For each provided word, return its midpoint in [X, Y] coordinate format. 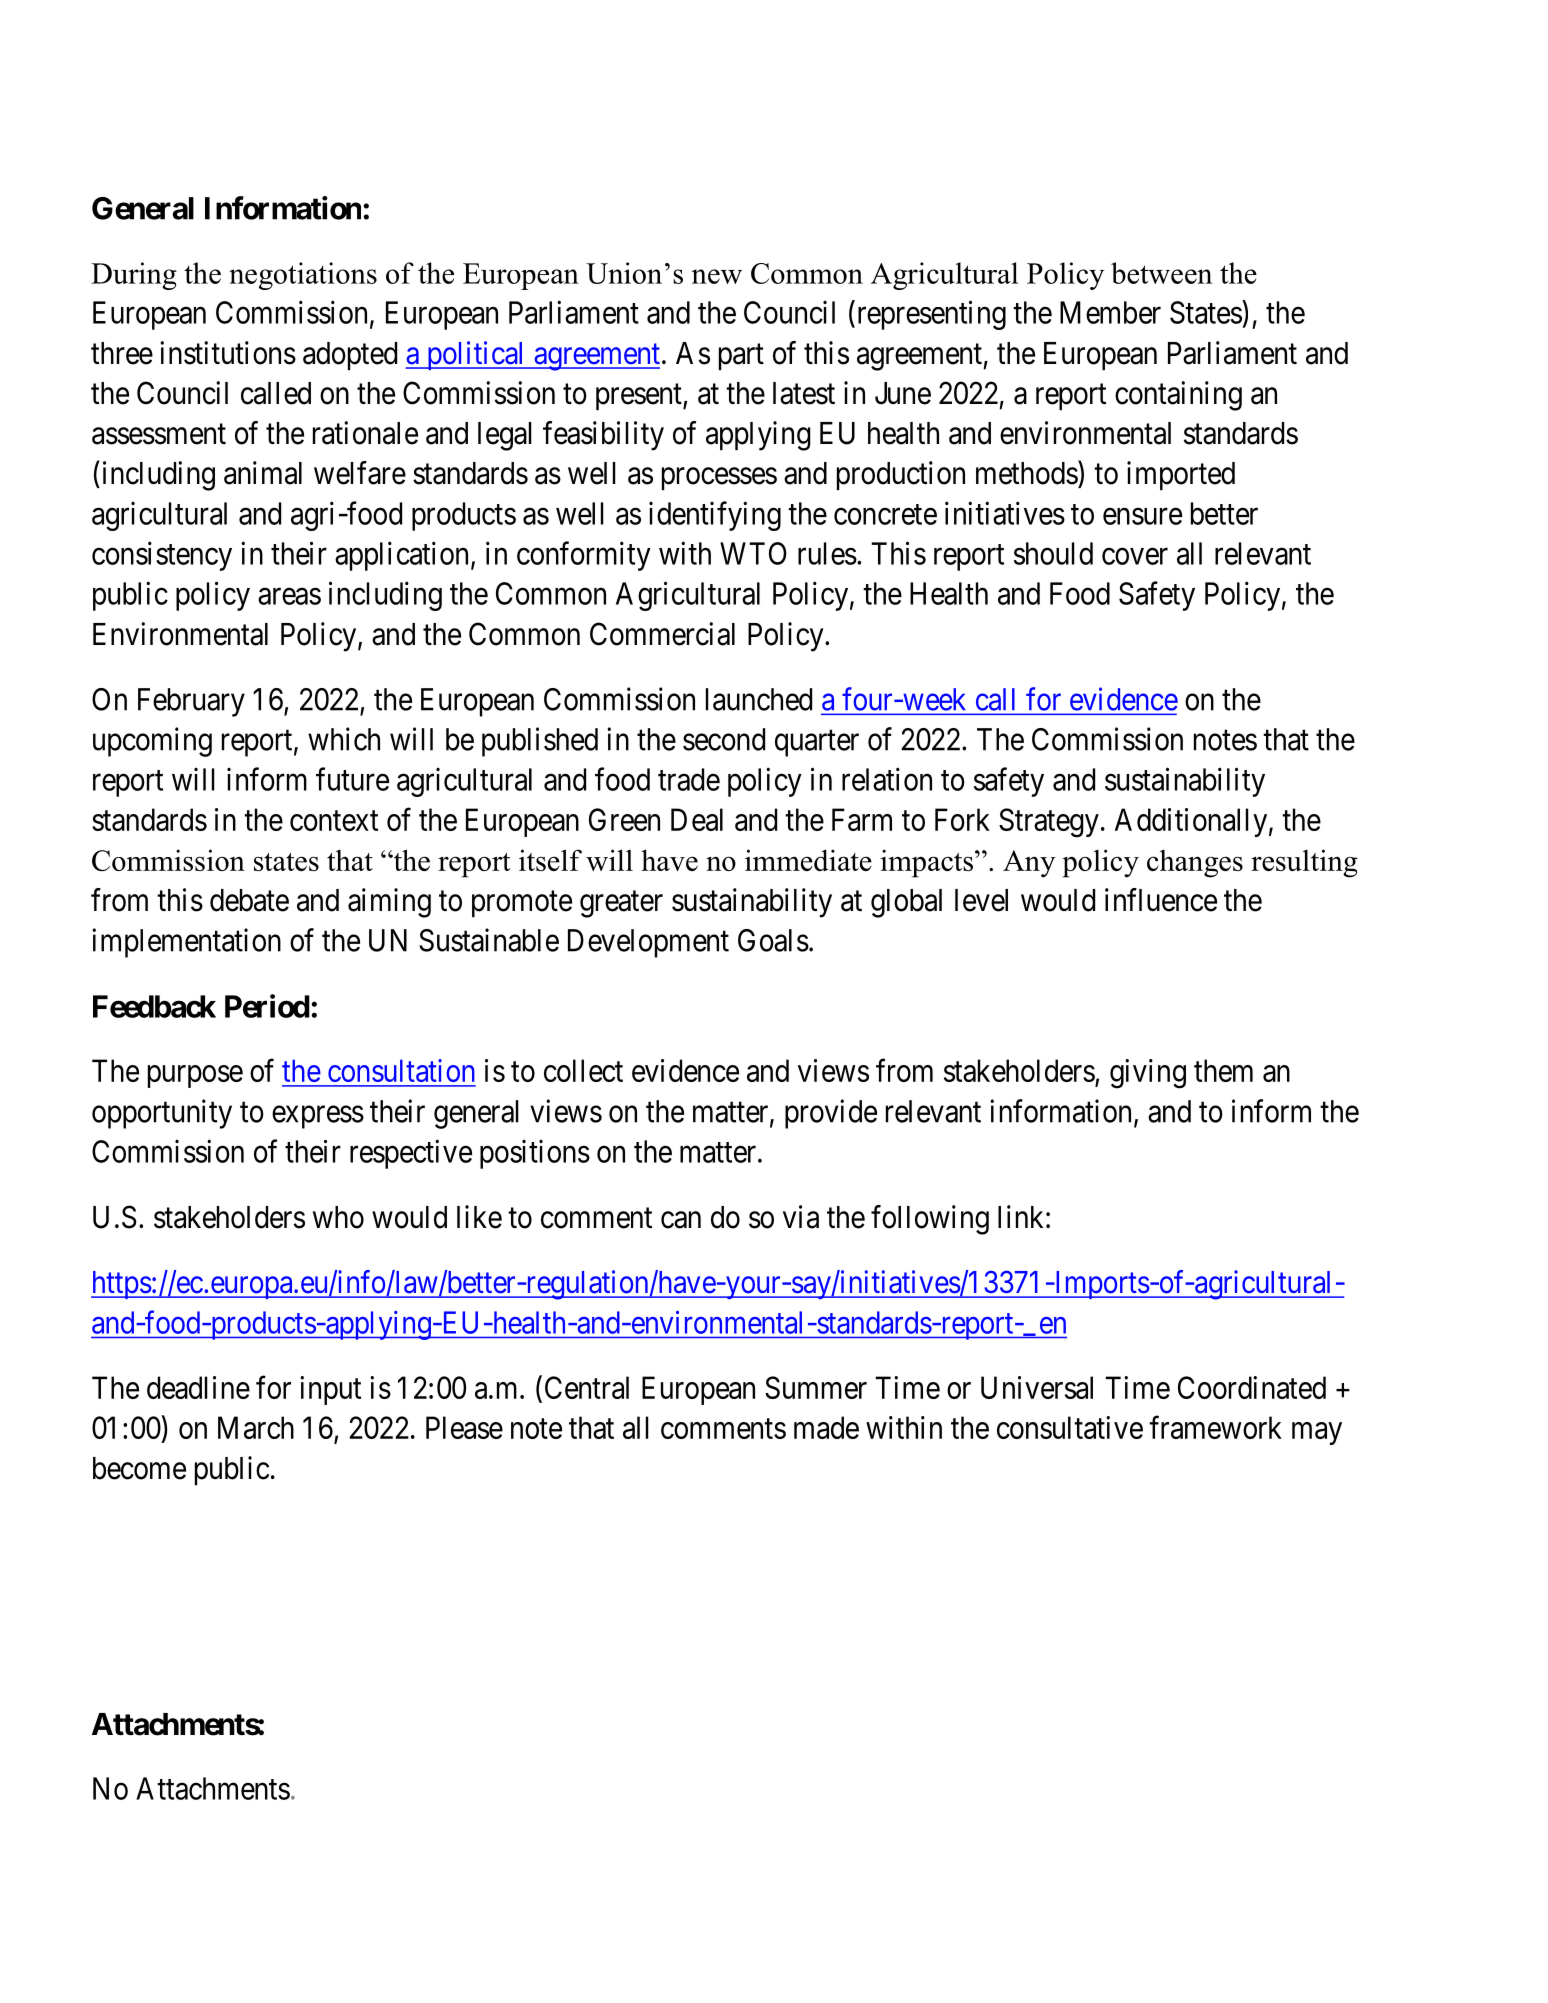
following [930, 1220]
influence [1161, 900]
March [256, 1427]
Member [1110, 312]
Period [267, 1006]
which [344, 739]
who [338, 1217]
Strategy [1049, 823]
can [681, 1220]
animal [263, 473]
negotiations [303, 276]
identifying [715, 516]
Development [648, 943]
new [717, 276]
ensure [1142, 516]
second [724, 739]
